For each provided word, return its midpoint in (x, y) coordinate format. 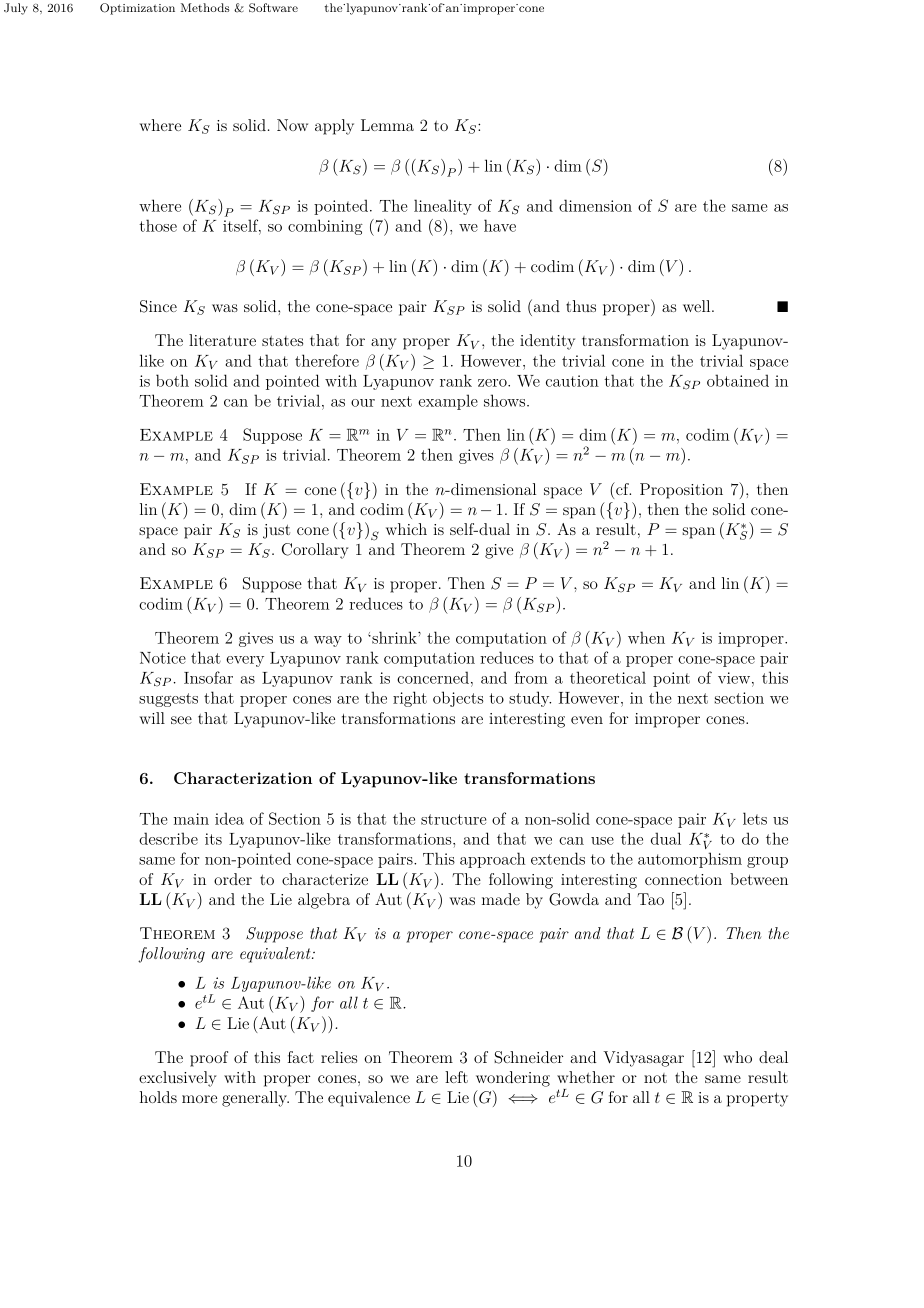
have (500, 225)
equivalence (369, 1099)
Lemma (387, 125)
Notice (163, 658)
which (406, 529)
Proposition (681, 491)
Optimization (137, 9)
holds (158, 1097)
